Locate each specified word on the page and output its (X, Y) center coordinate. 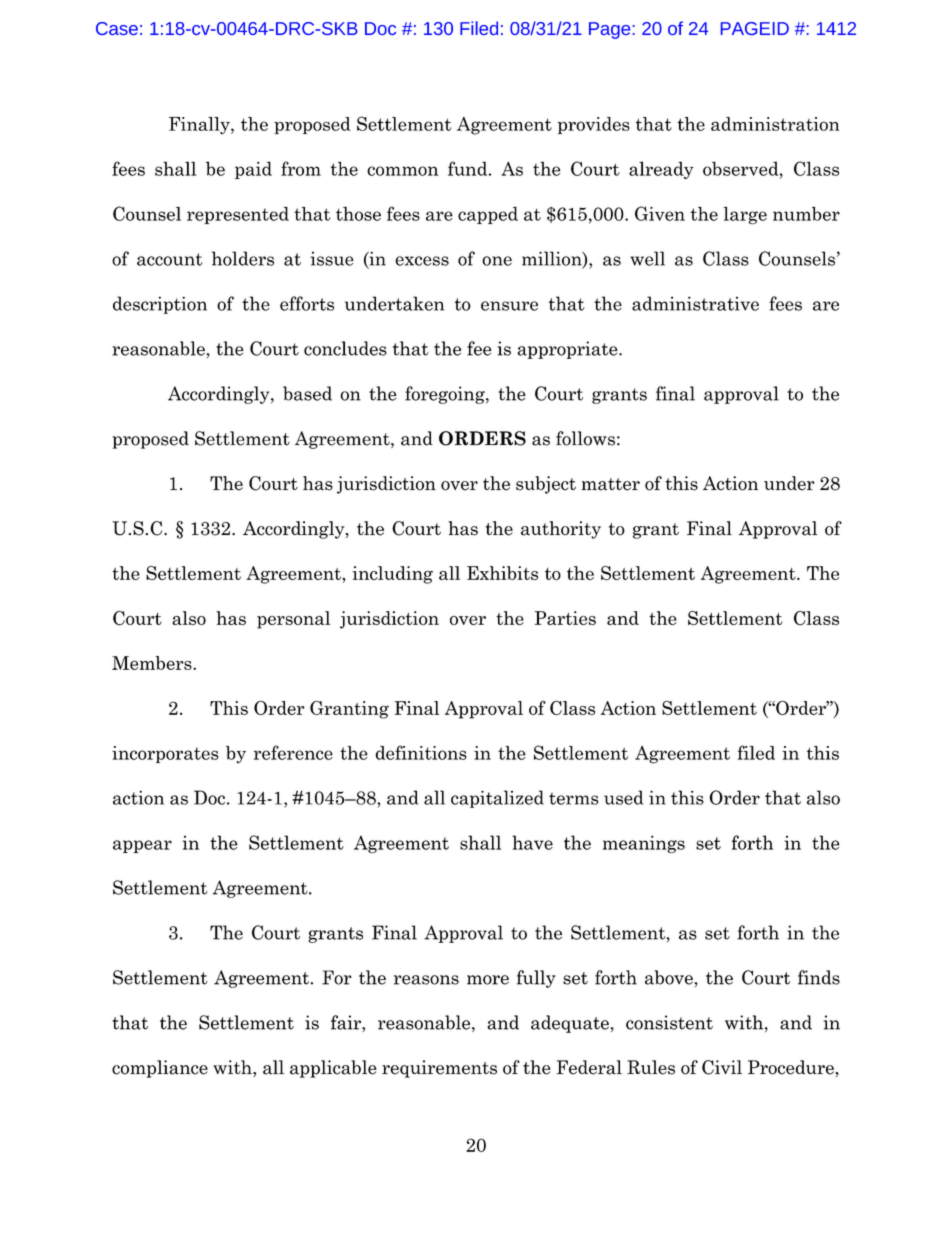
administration (775, 124)
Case (117, 28)
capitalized (497, 799)
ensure (509, 306)
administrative (695, 303)
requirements (439, 1069)
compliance (160, 1069)
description (160, 305)
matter (611, 484)
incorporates (165, 754)
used (623, 797)
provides (594, 125)
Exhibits (502, 573)
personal (293, 620)
